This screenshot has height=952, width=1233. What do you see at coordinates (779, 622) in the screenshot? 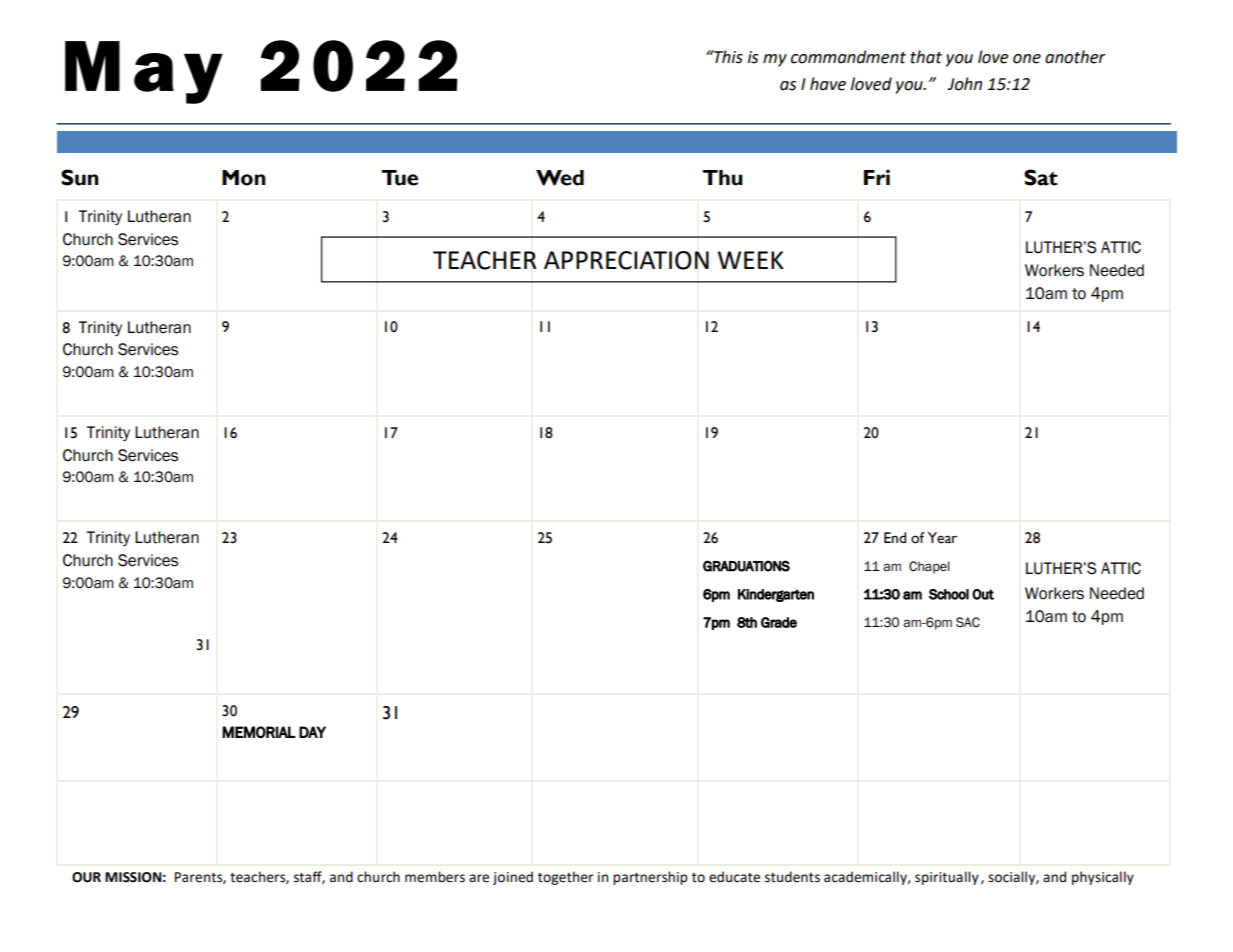
I see `Grade` at bounding box center [779, 622].
